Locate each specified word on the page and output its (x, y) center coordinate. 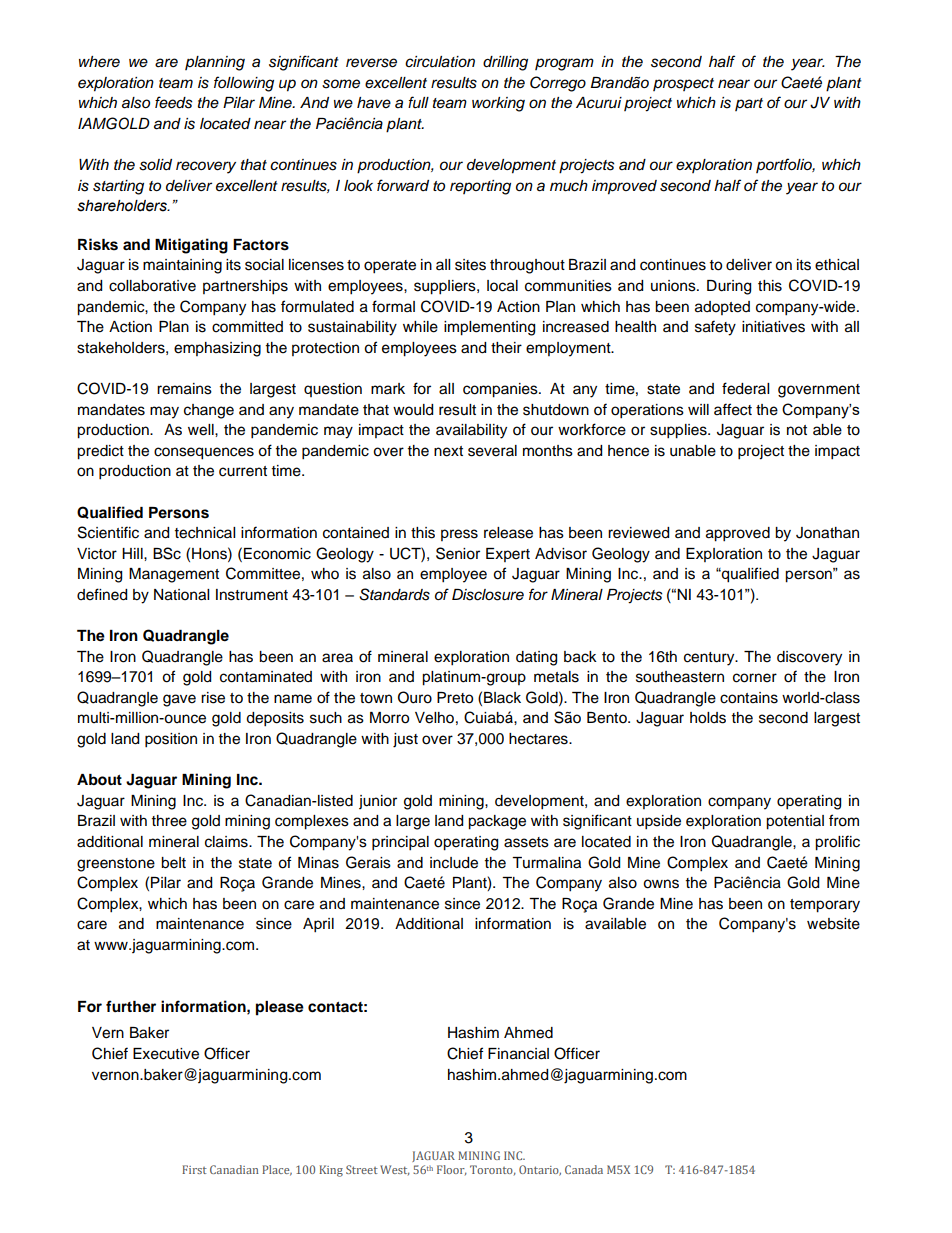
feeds (174, 102)
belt (173, 863)
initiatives (773, 327)
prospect (683, 84)
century (710, 659)
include (454, 863)
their (506, 348)
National (181, 595)
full (418, 102)
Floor (452, 1170)
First (194, 1169)
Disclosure (488, 595)
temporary (825, 906)
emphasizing (217, 349)
